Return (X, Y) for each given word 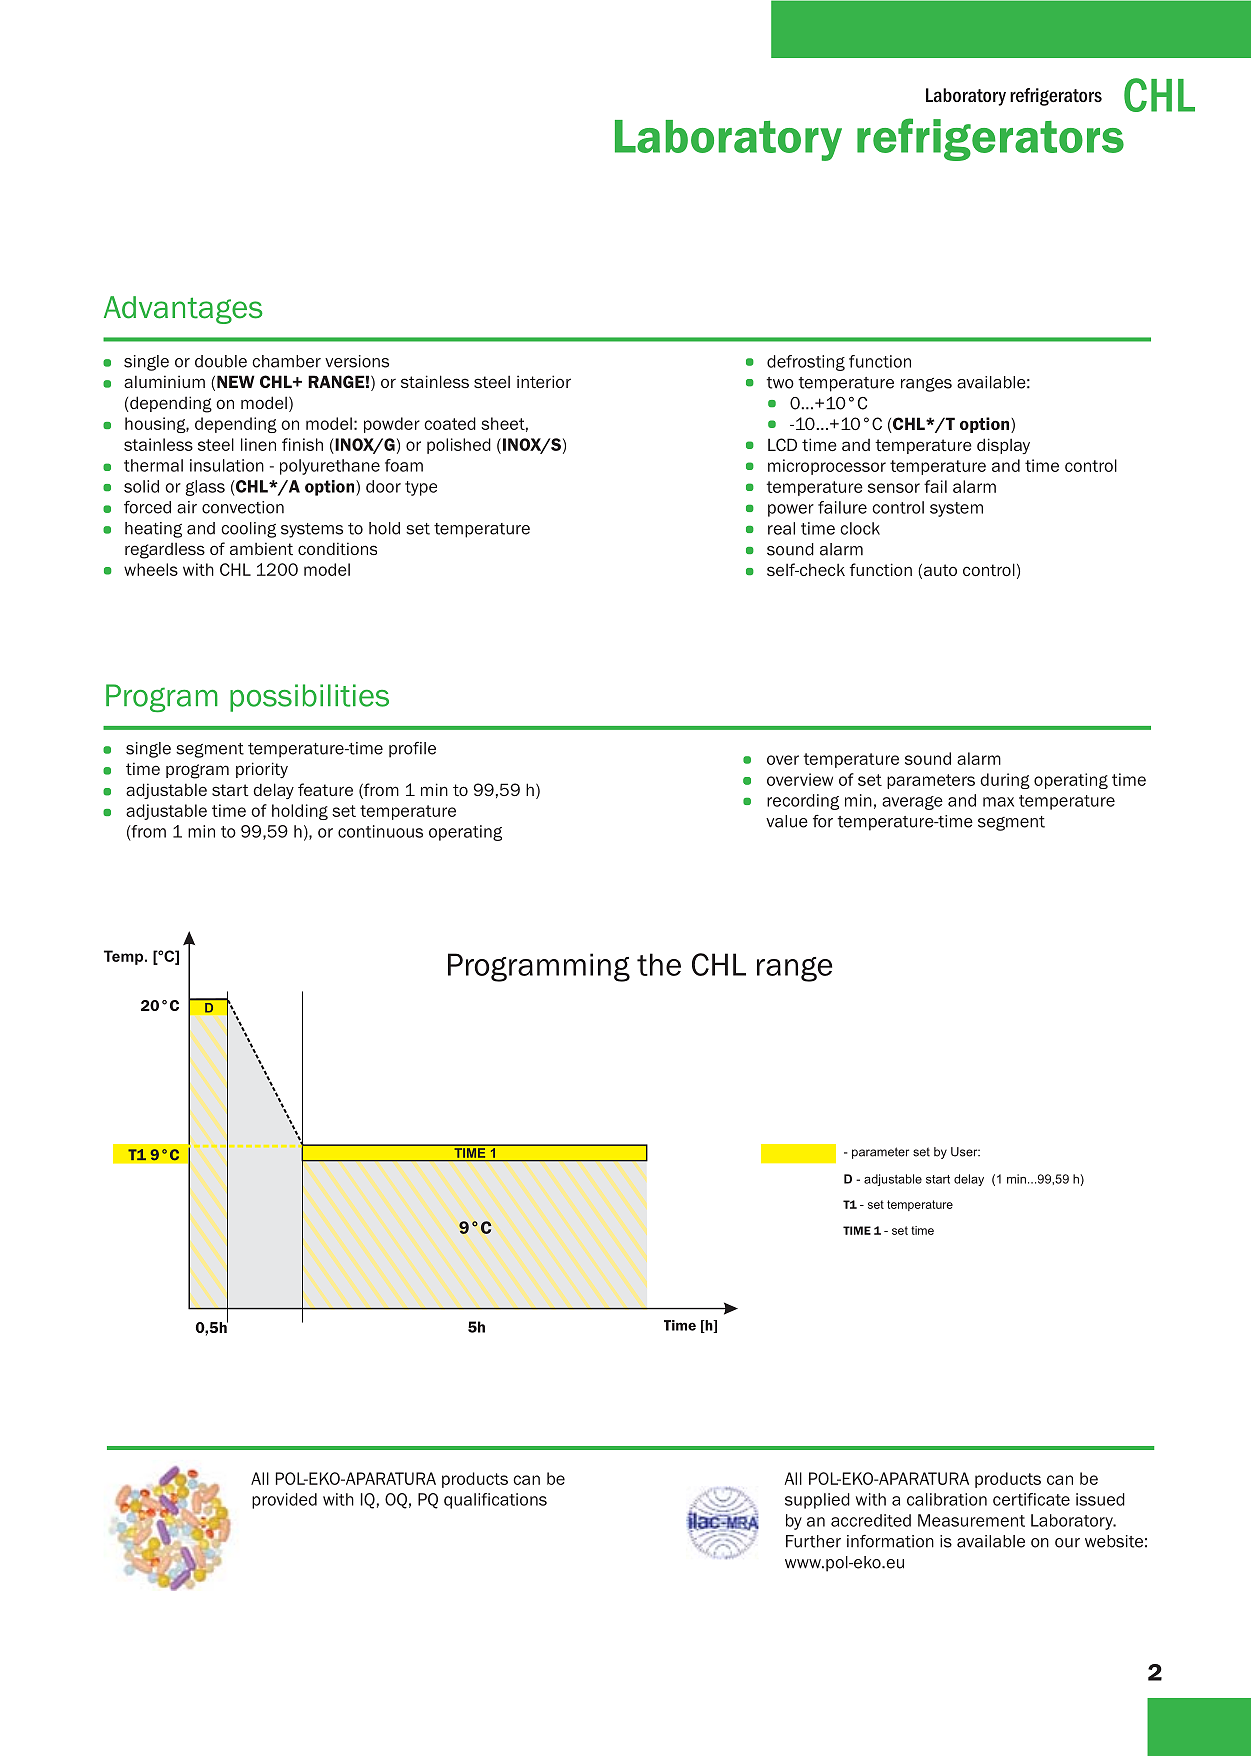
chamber (286, 361)
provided (284, 1501)
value (787, 821)
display (1003, 446)
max (998, 802)
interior (544, 381)
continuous (380, 831)
